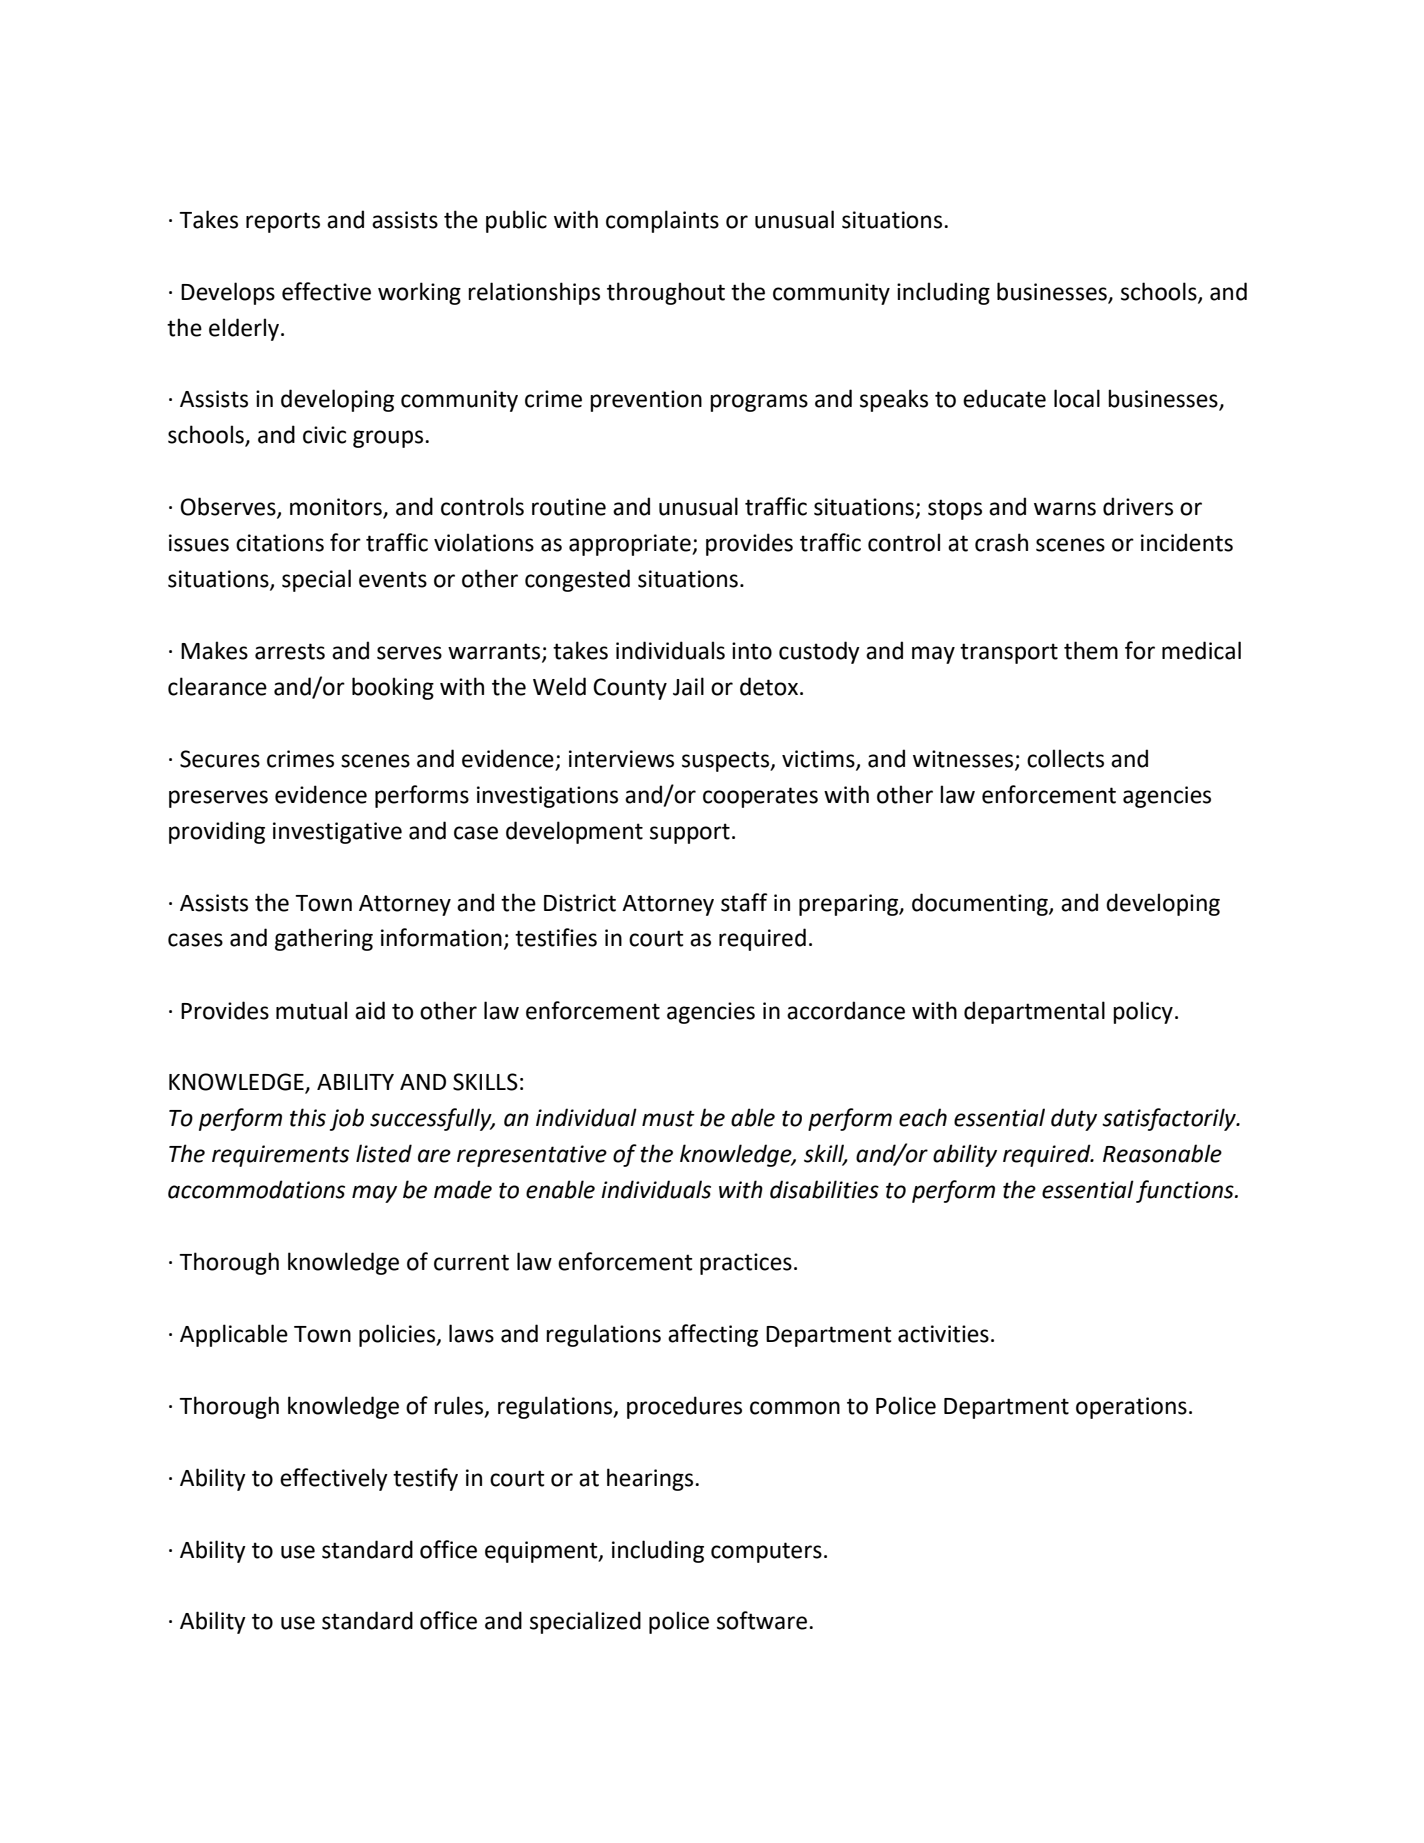 This document has height=1843, width=1424. I want to click on reports, so click(283, 222).
